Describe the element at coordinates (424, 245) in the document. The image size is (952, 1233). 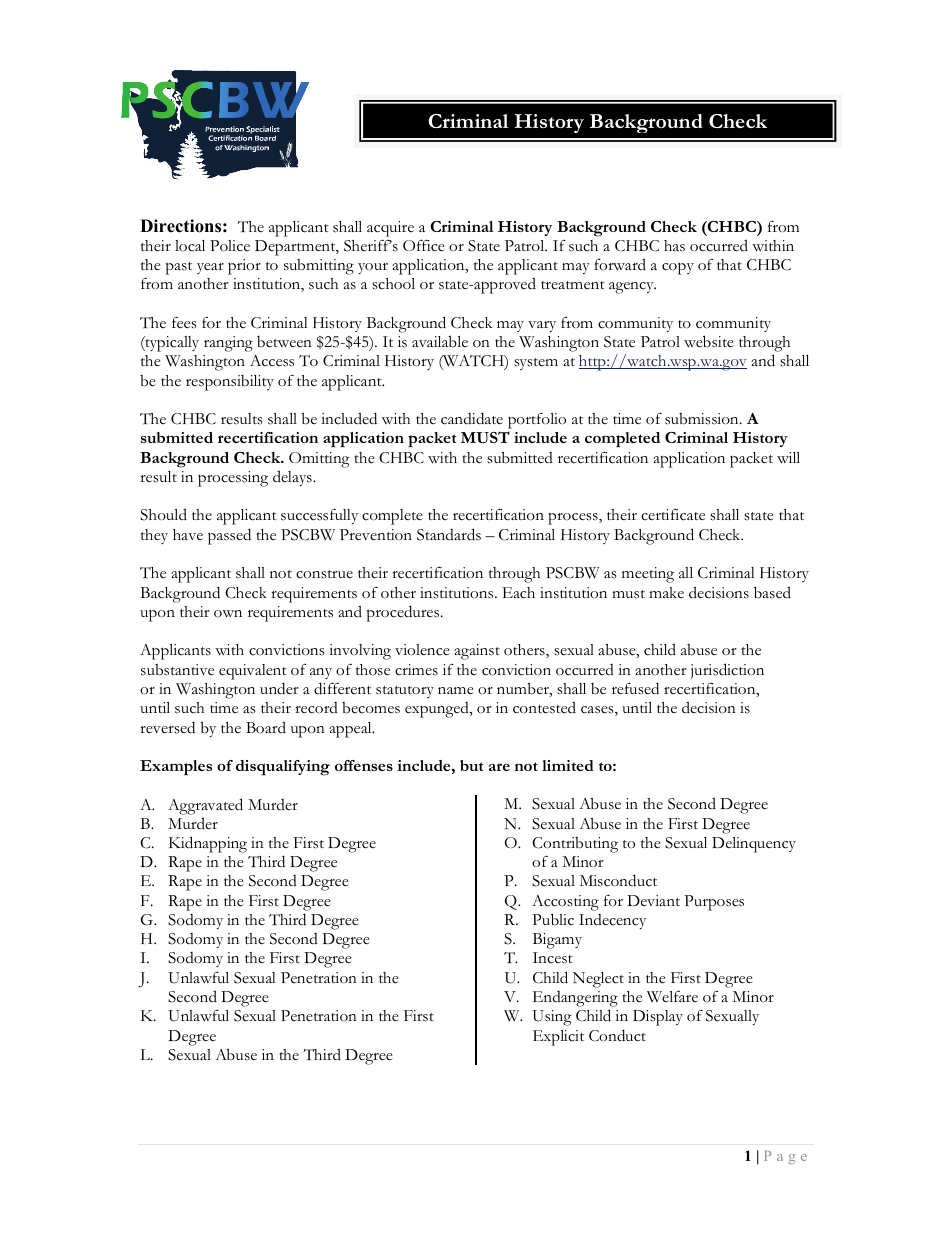
I see `Office` at that location.
